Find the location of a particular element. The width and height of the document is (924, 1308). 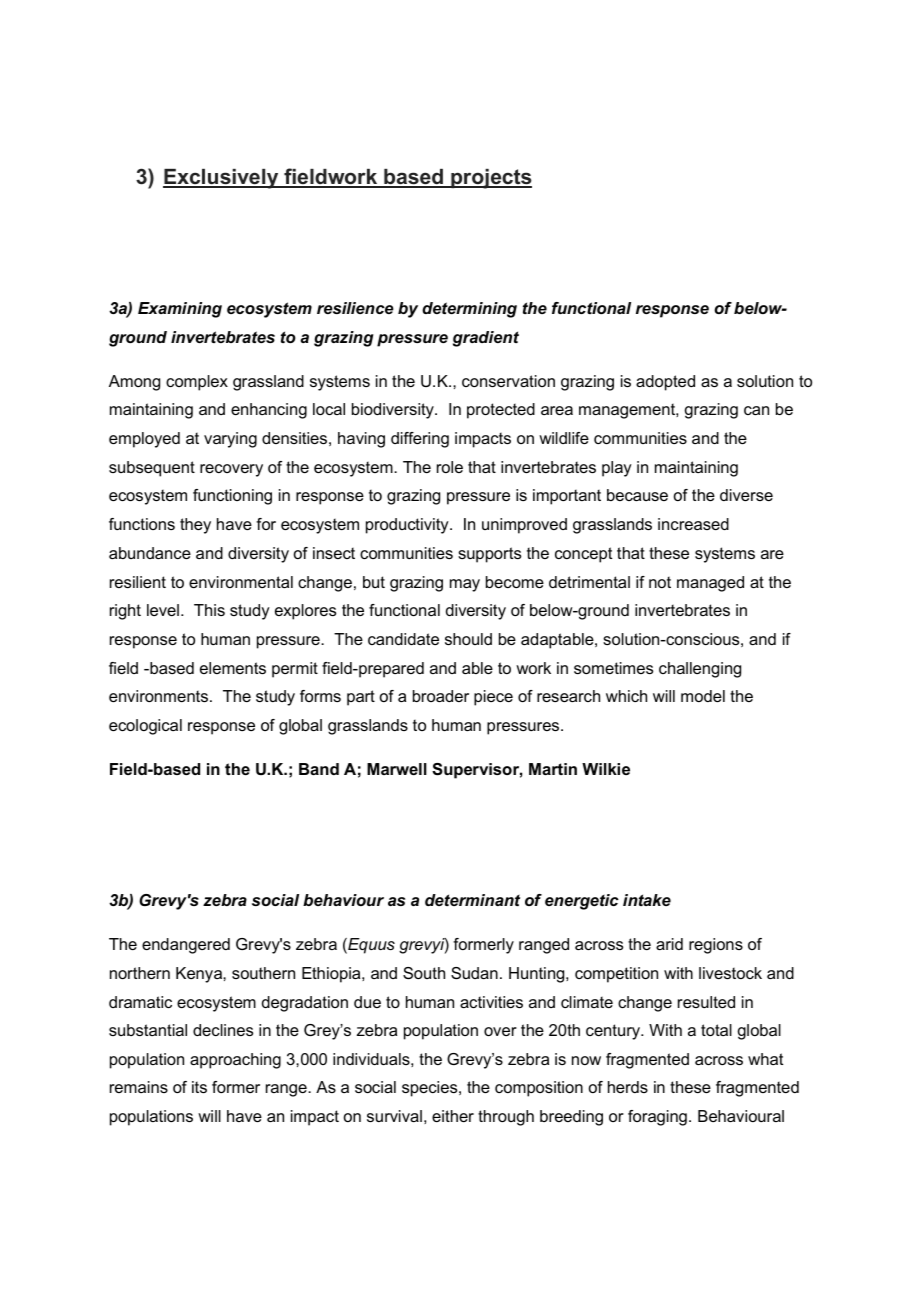

managed is located at coordinates (710, 584).
